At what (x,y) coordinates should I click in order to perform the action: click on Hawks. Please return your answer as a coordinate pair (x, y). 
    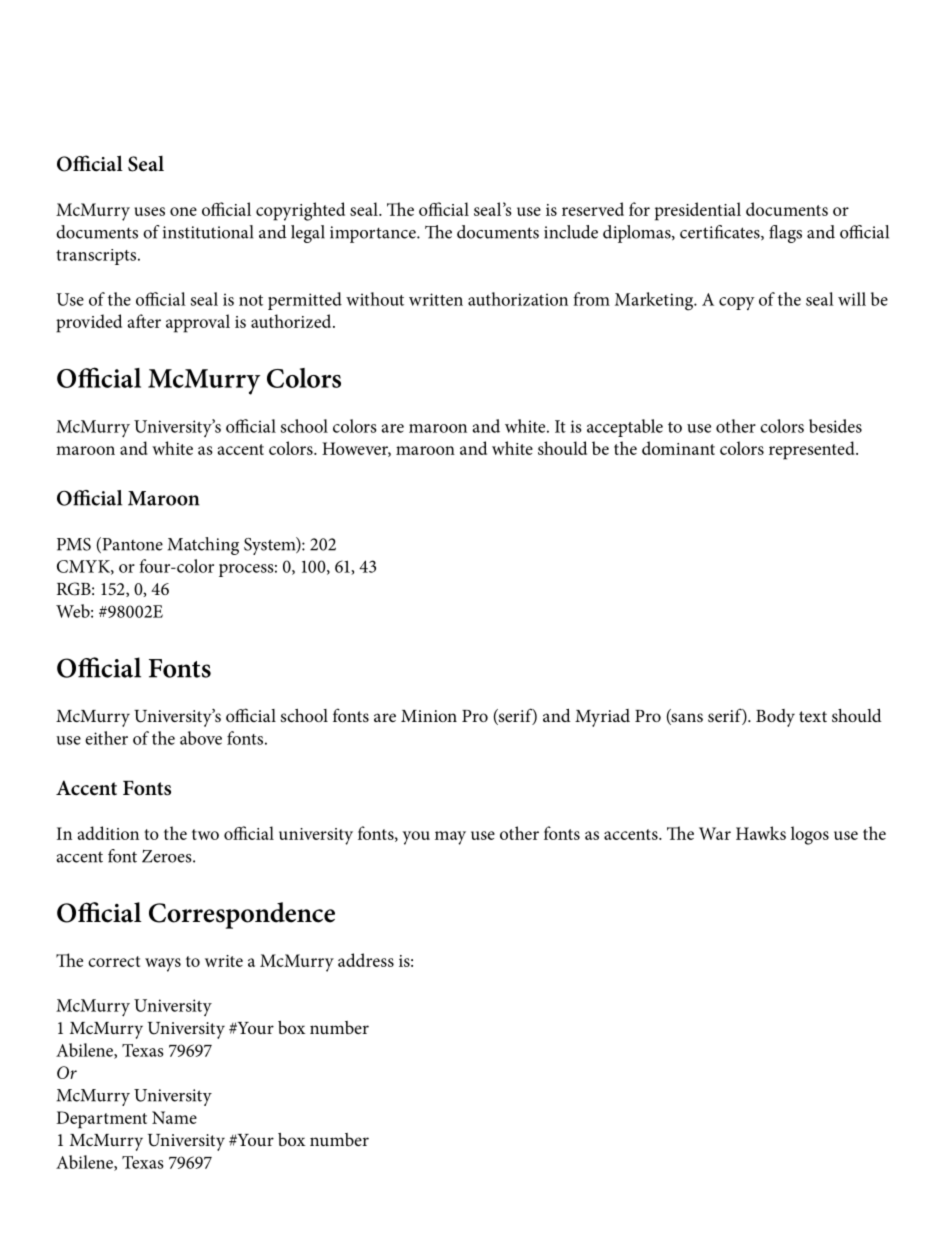
    Looking at the image, I should click on (761, 833).
